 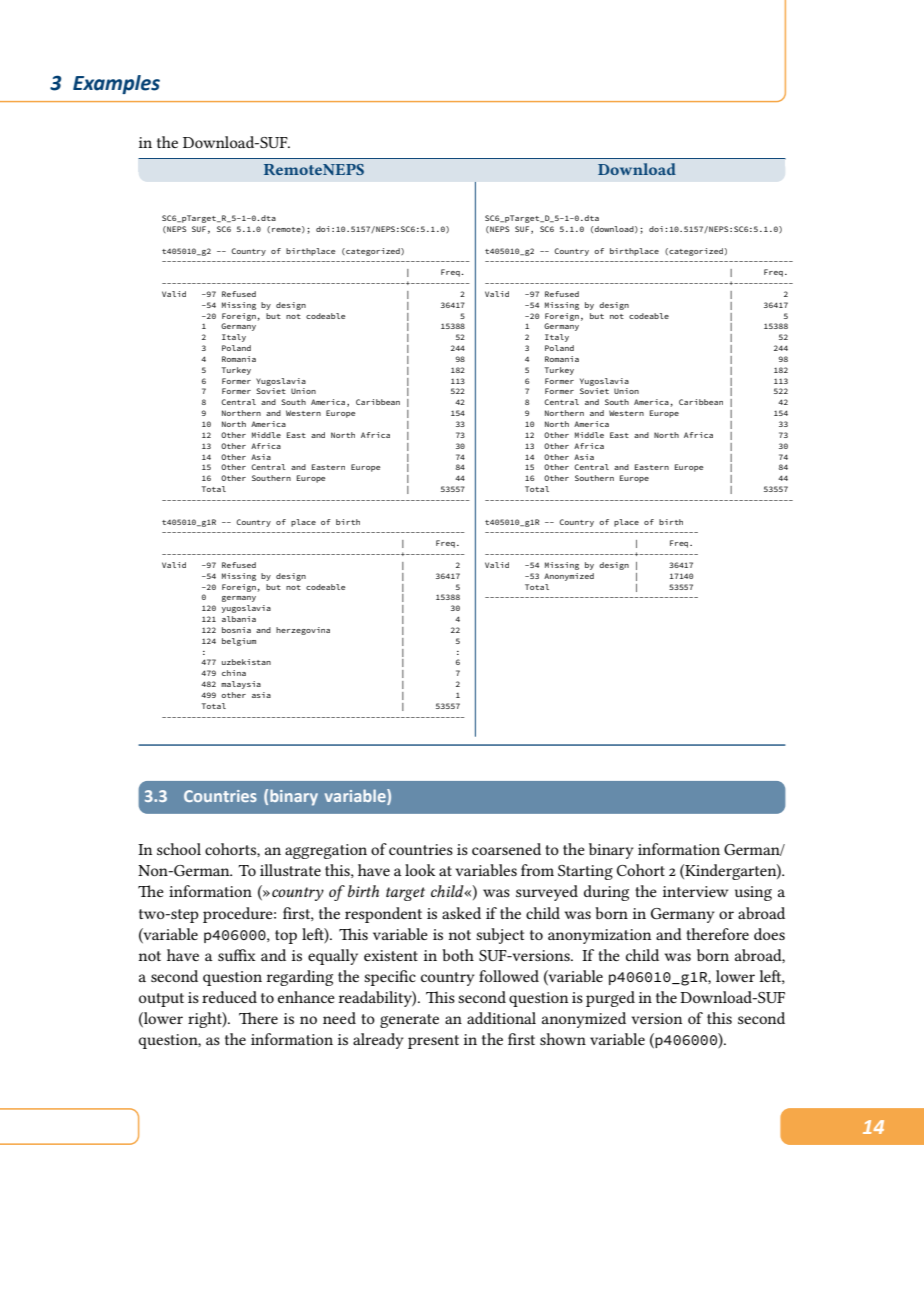 What do you see at coordinates (116, 84) in the document?
I see `Examples` at bounding box center [116, 84].
